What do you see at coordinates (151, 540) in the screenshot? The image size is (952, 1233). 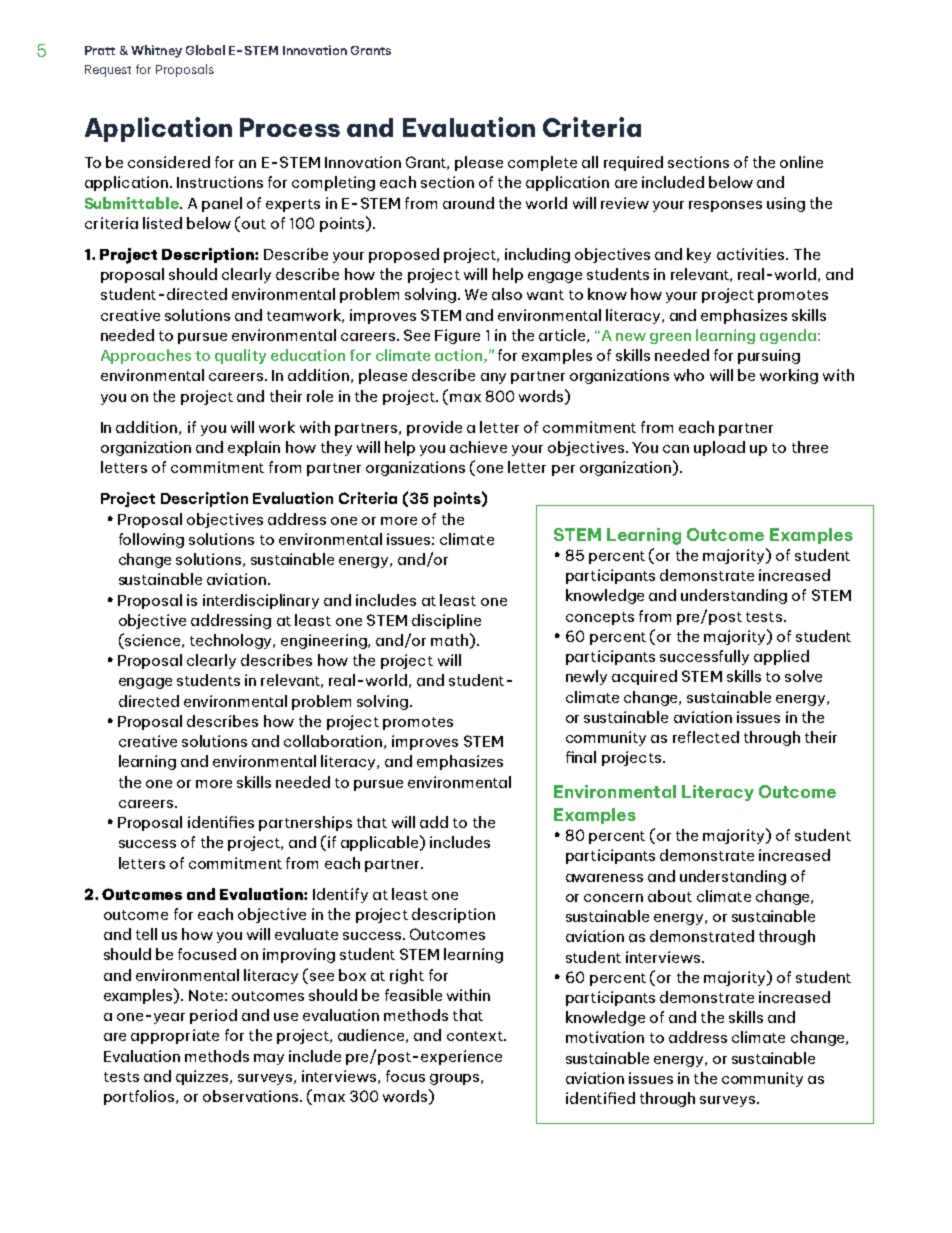 I see `following` at bounding box center [151, 540].
